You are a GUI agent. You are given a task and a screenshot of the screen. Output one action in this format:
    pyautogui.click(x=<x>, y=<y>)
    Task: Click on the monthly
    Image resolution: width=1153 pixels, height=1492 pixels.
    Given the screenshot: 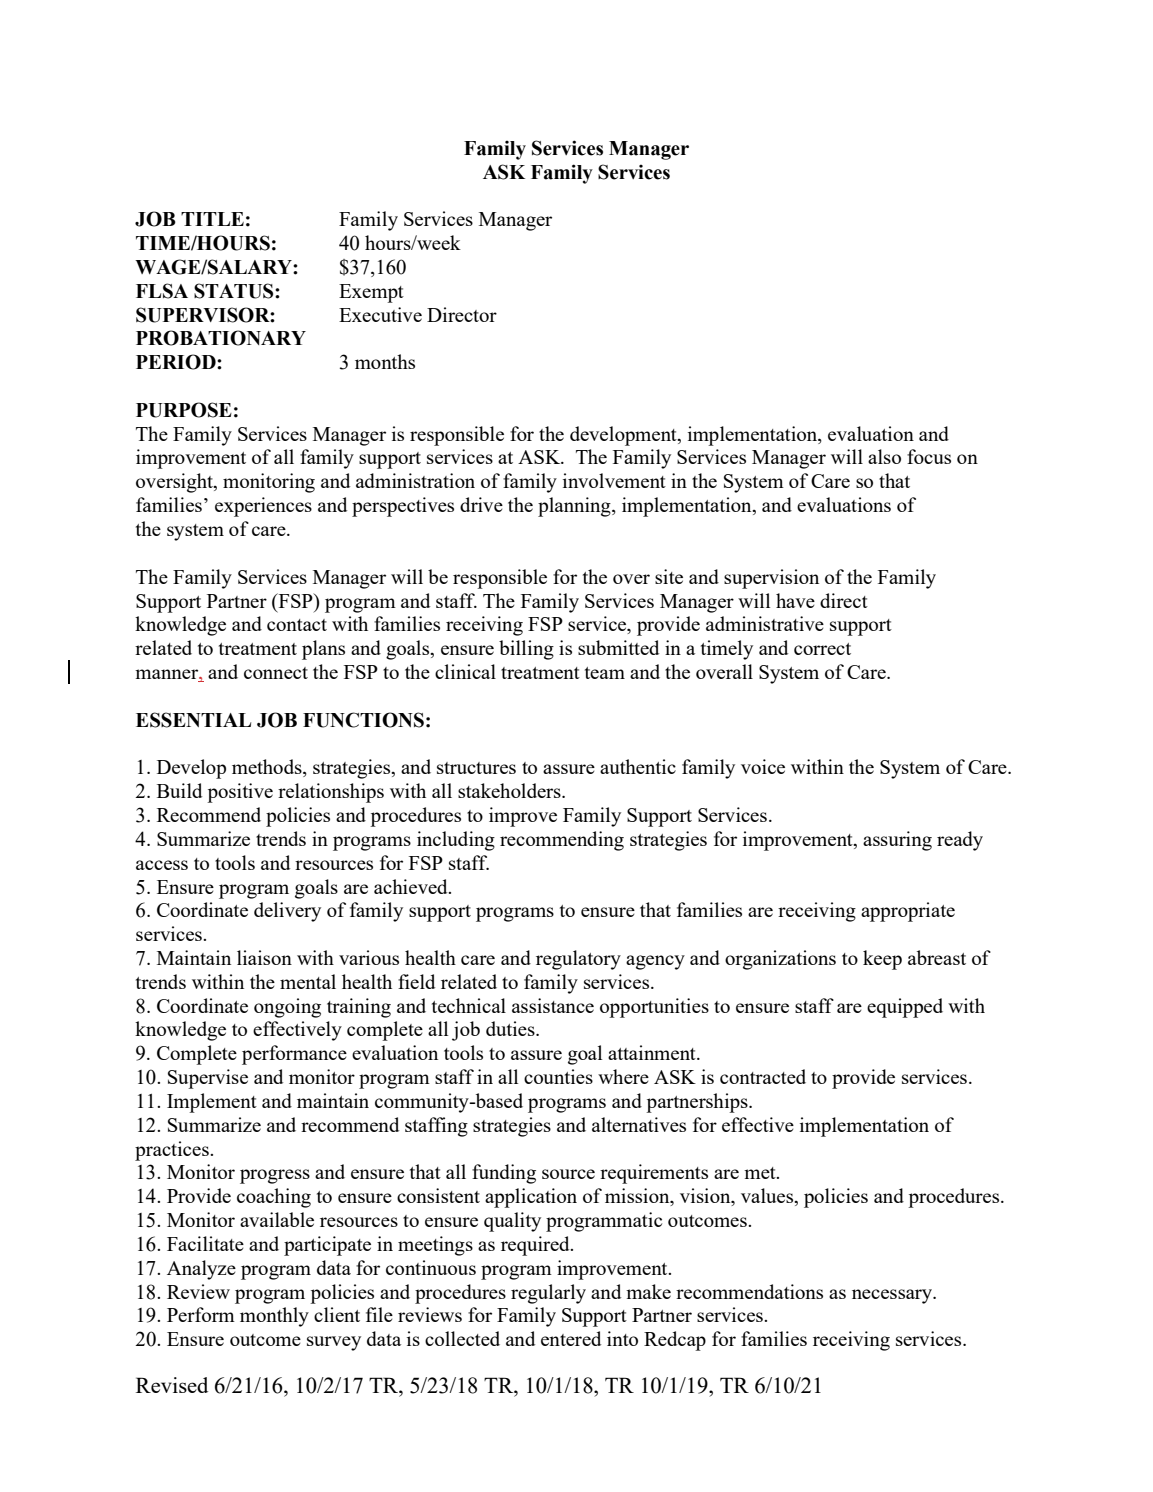 What is the action you would take?
    pyautogui.click(x=274, y=1317)
